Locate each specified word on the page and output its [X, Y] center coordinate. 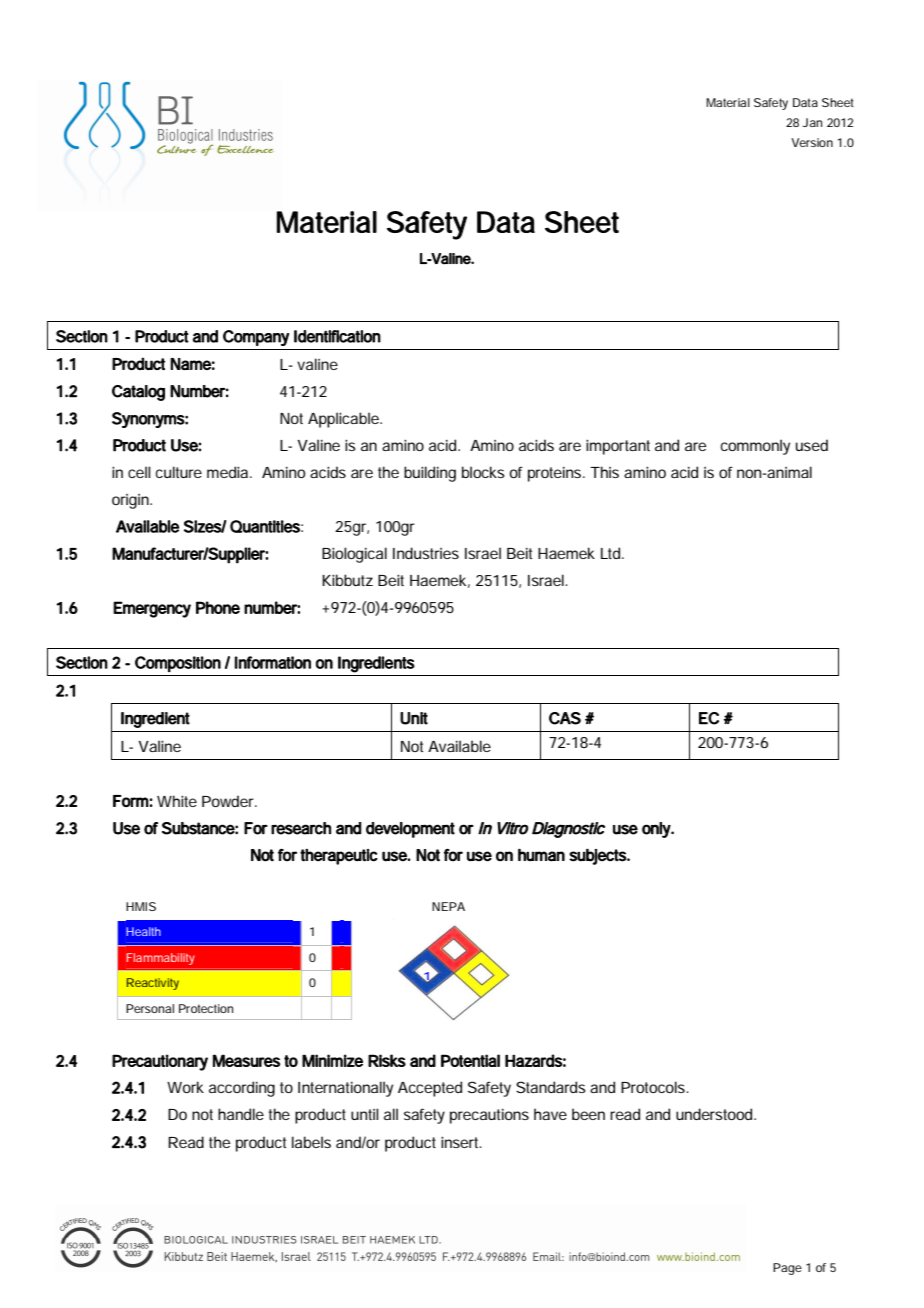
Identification [337, 336]
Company [256, 338]
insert [461, 1142]
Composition [178, 664]
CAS [565, 718]
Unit [414, 718]
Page [787, 1269]
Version [812, 142]
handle [241, 1114]
